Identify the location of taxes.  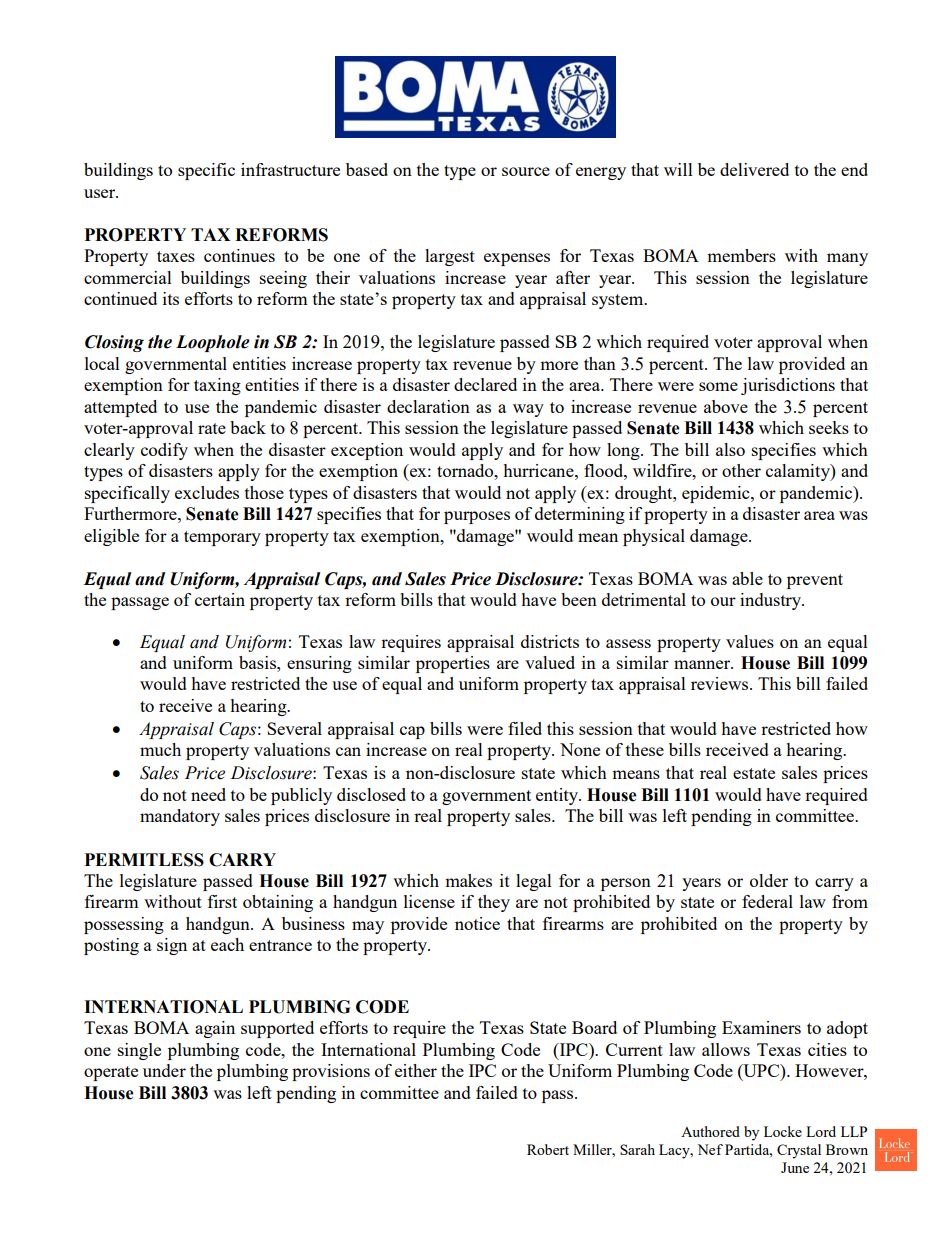
(176, 256).
